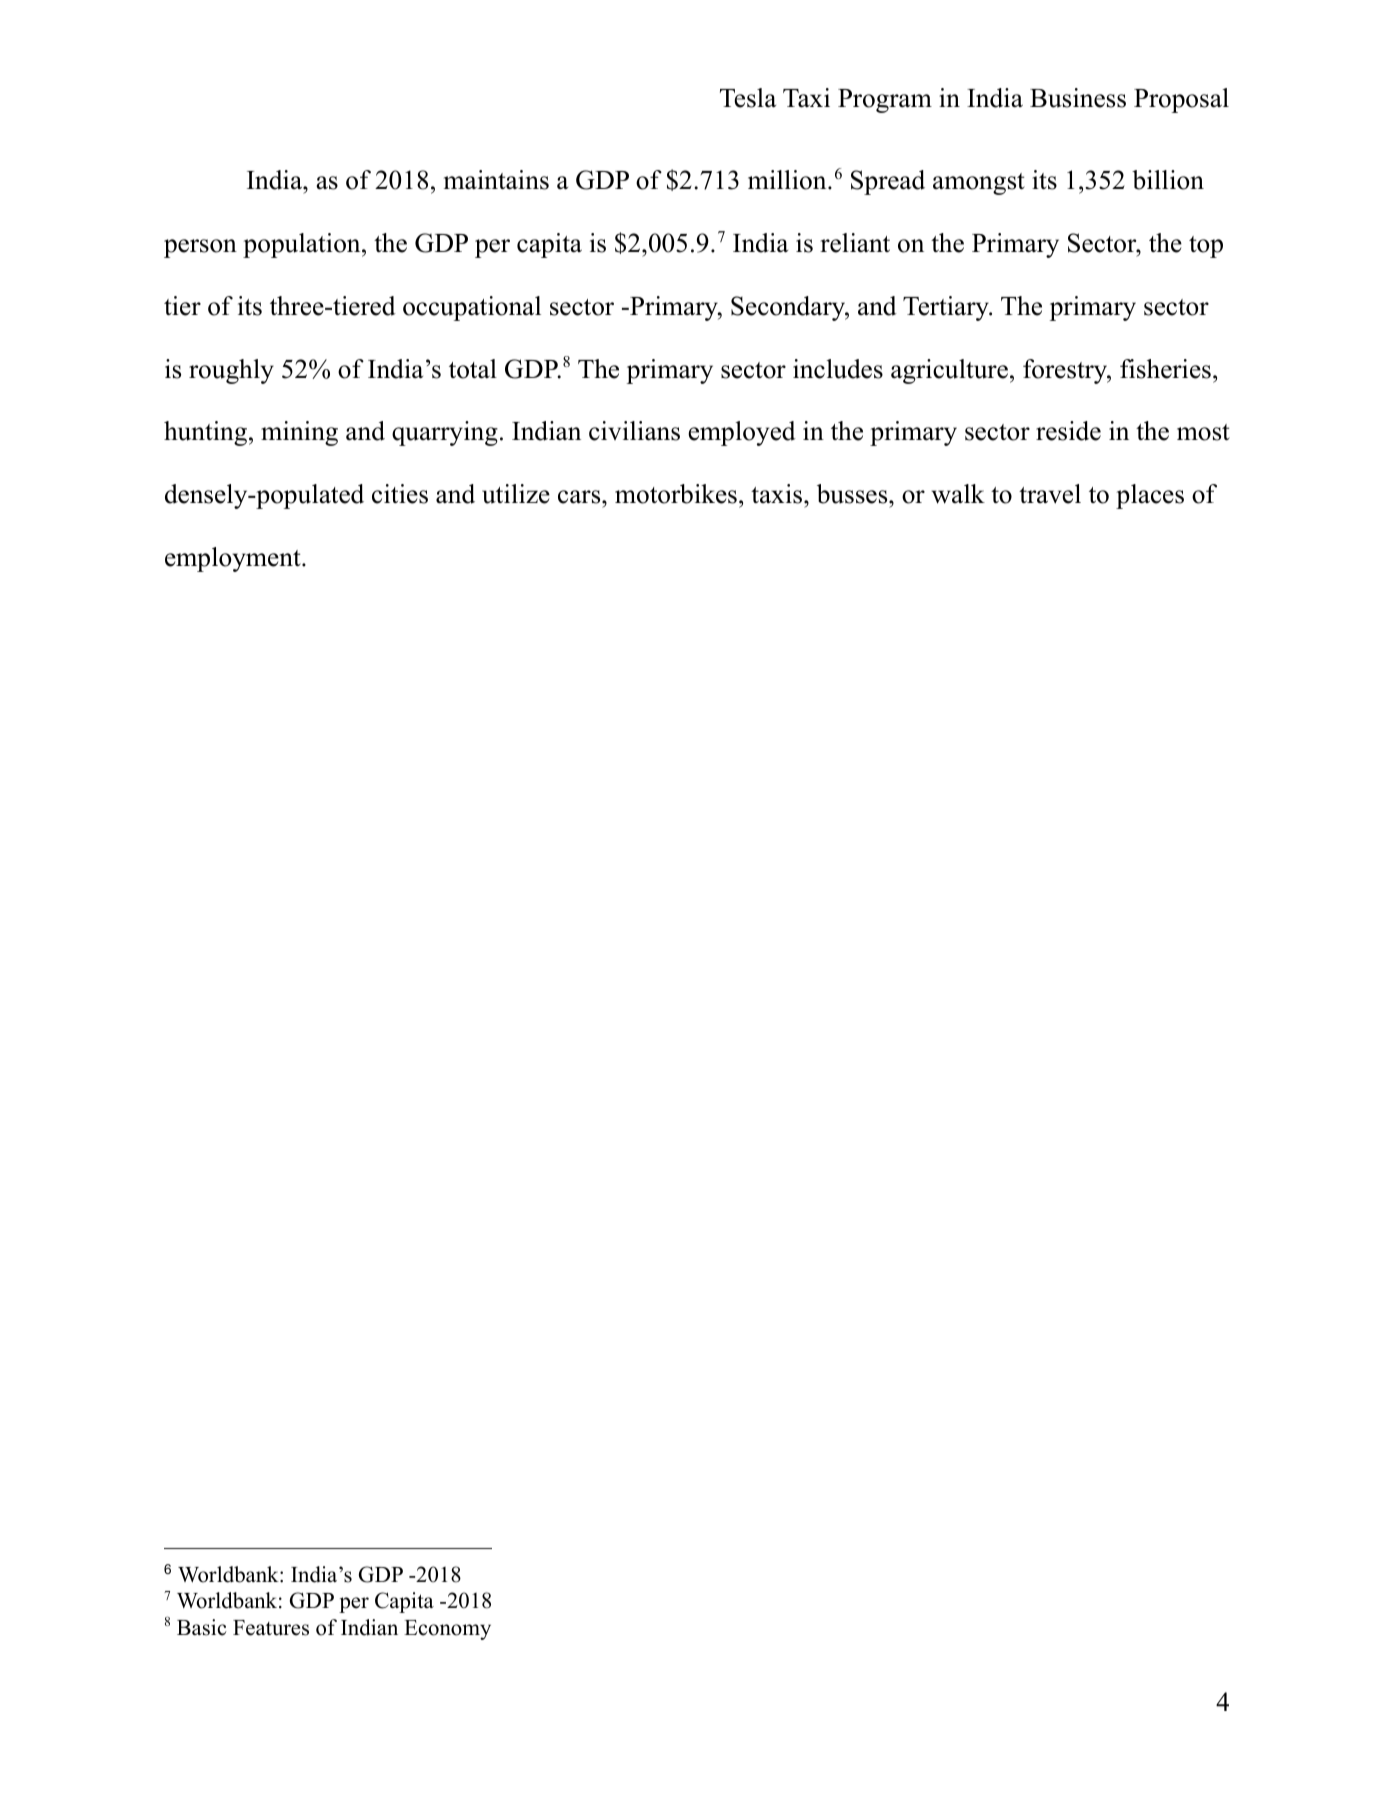  What do you see at coordinates (676, 494) in the image?
I see `motorbikes` at bounding box center [676, 494].
